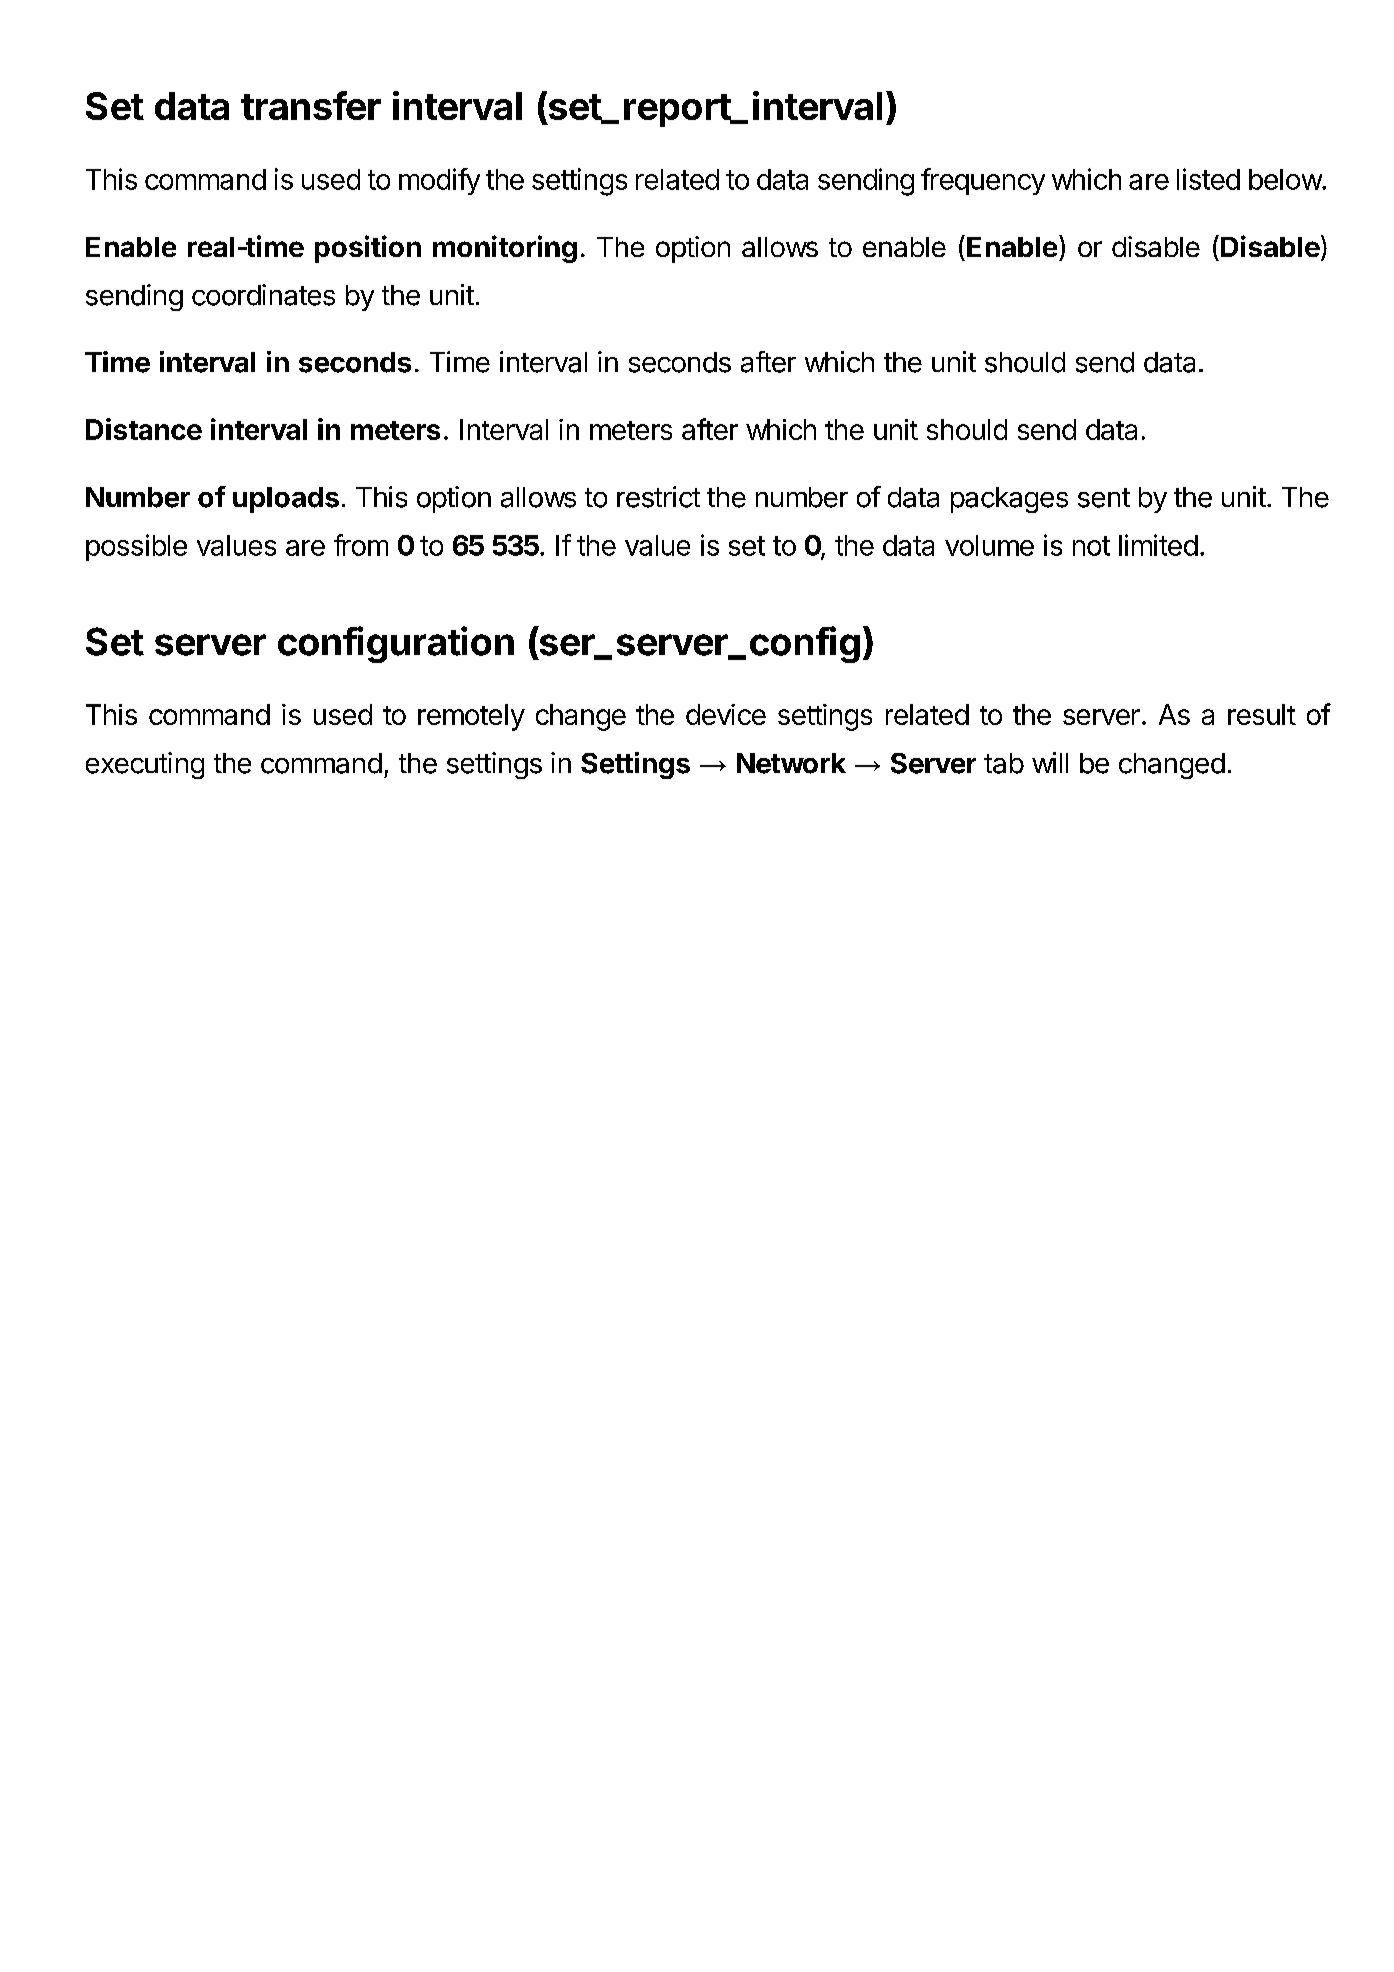  I want to click on listed, so click(1208, 179).
